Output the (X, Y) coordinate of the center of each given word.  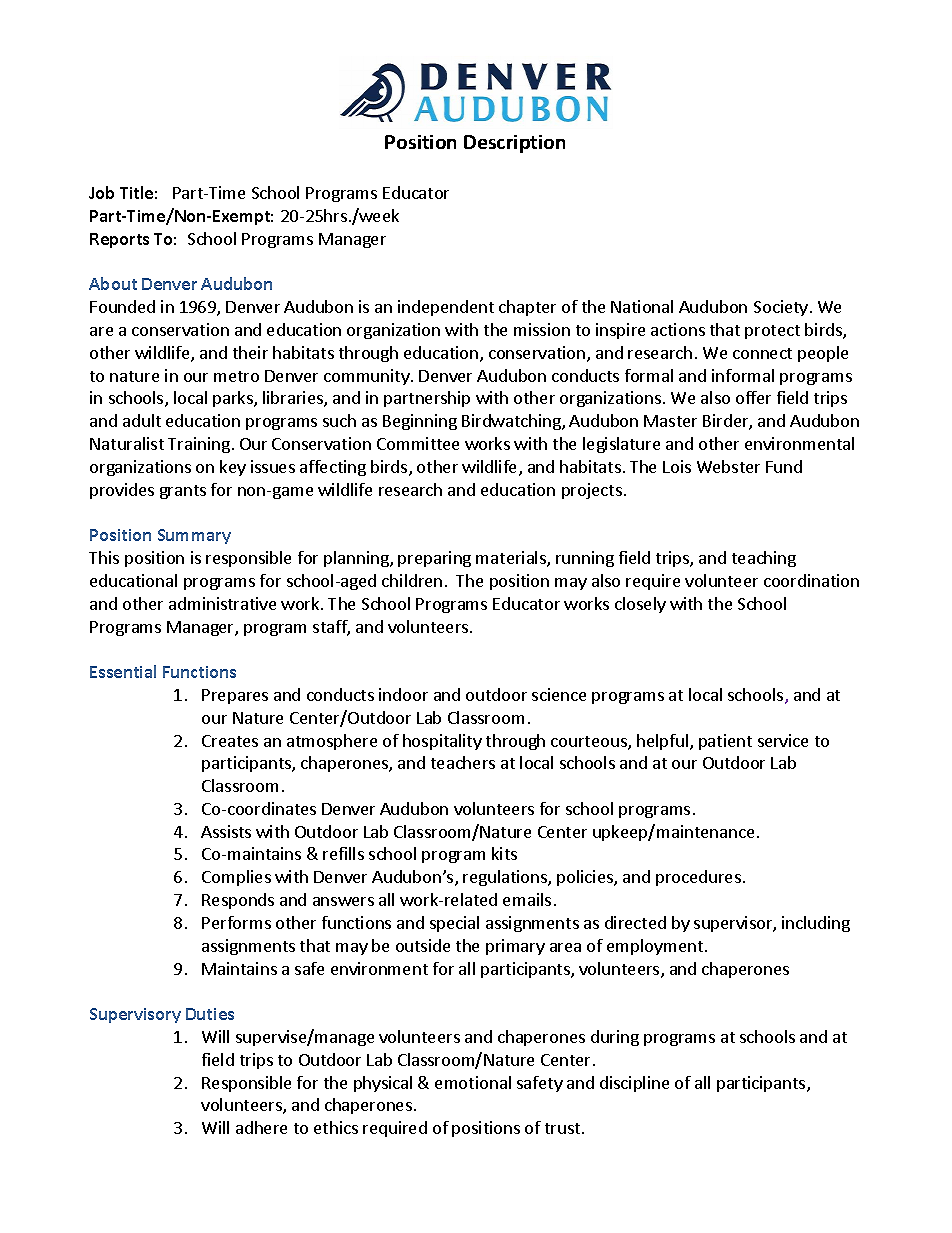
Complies (236, 878)
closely (640, 605)
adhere (261, 1127)
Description (514, 144)
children (412, 580)
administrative (222, 603)
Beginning (420, 422)
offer (753, 397)
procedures (698, 878)
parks (234, 399)
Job (101, 192)
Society (781, 308)
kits (504, 853)
